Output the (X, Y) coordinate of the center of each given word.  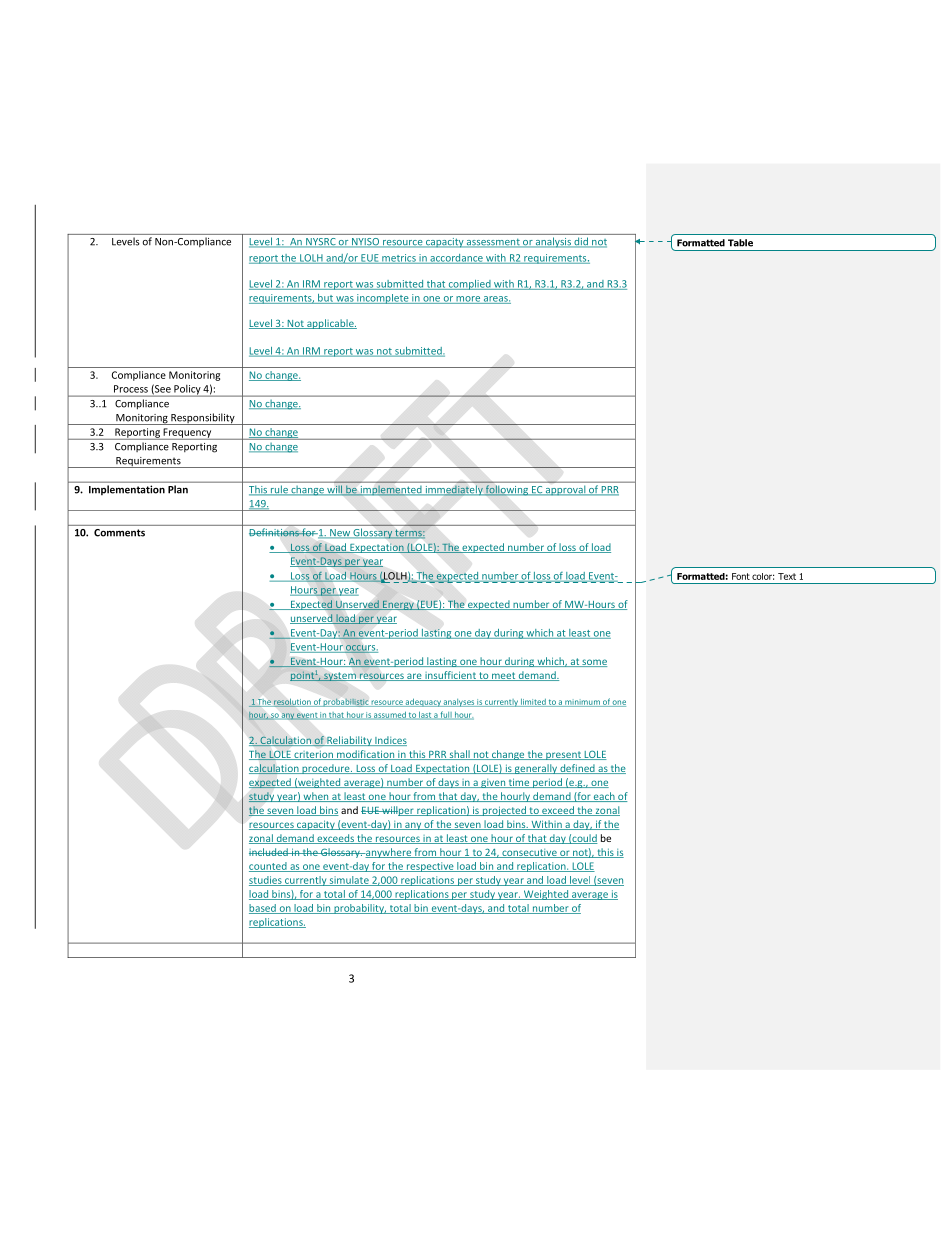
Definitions (275, 532)
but (325, 299)
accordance (456, 259)
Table (740, 243)
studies (266, 881)
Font (741, 576)
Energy (398, 605)
